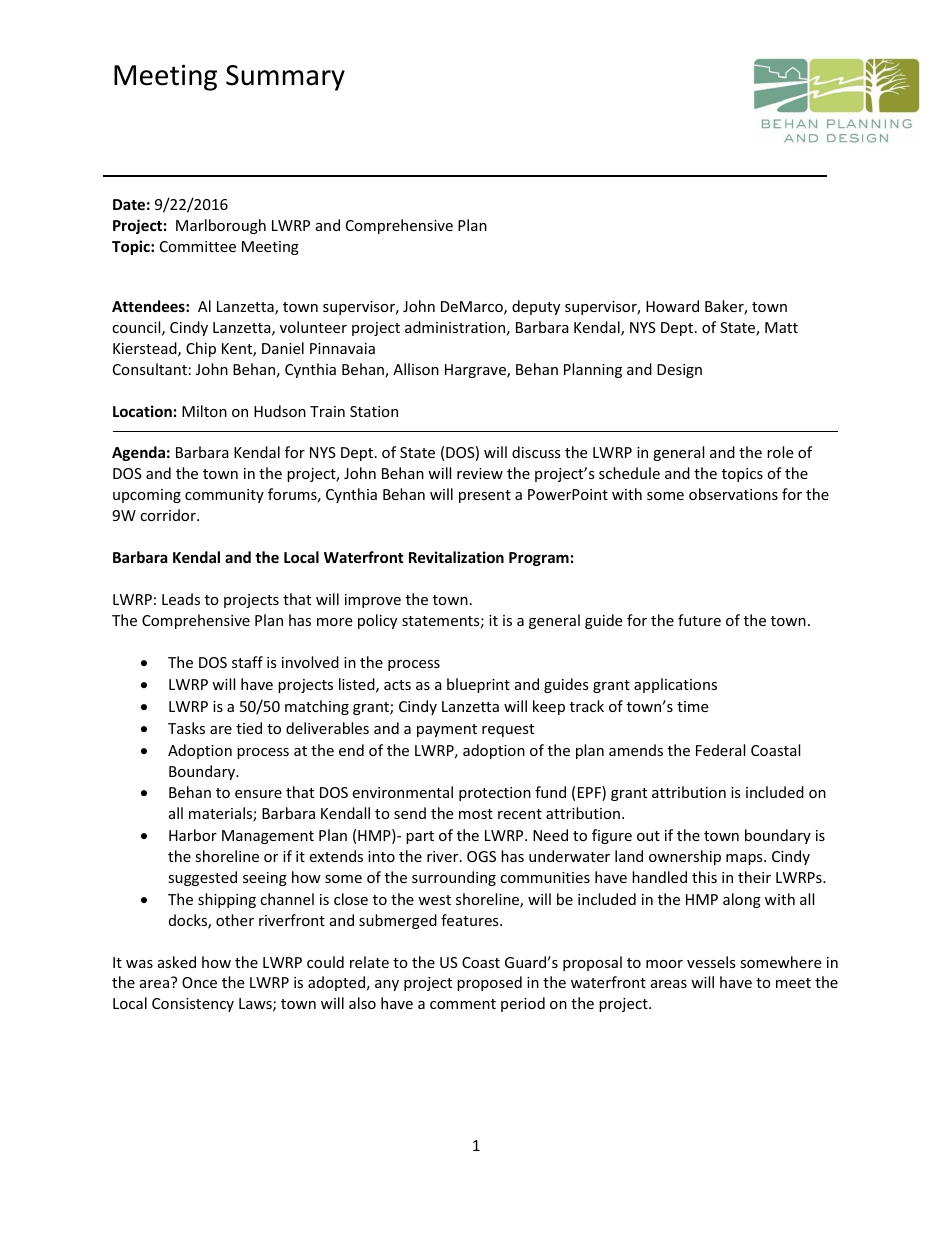 This document has height=1233, width=952. I want to click on observations, so click(733, 494).
